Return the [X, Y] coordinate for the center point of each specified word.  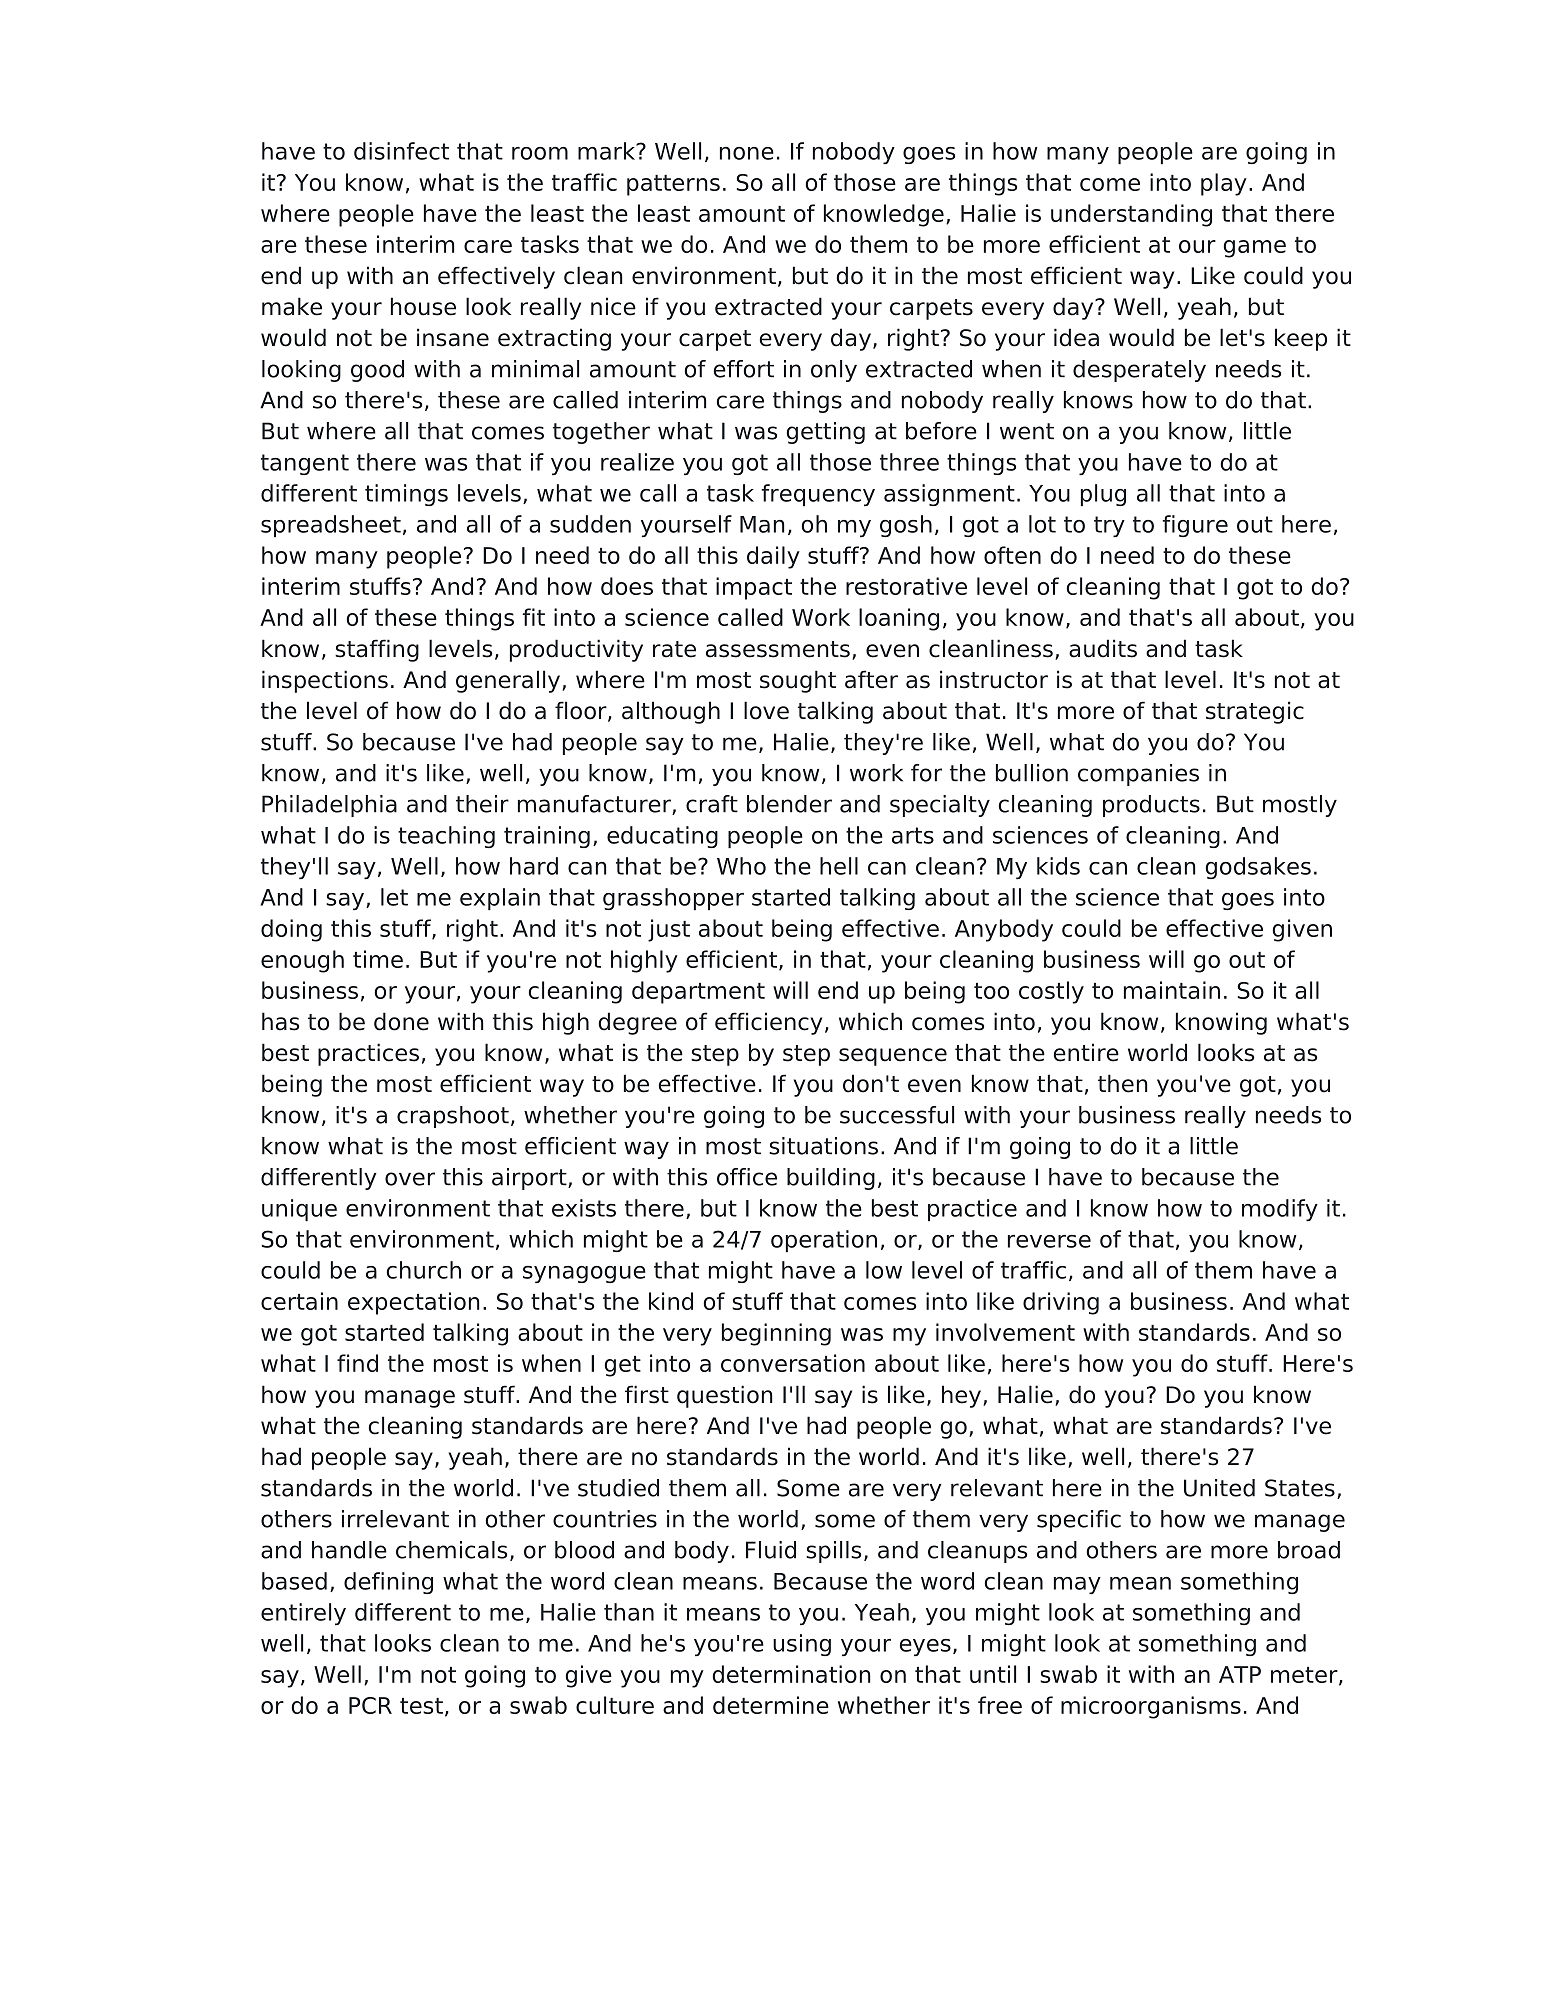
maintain [1172, 990]
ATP [1240, 1674]
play [1224, 184]
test [421, 1706]
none [747, 153]
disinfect [401, 151]
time [378, 959]
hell [839, 866]
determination [791, 1674]
